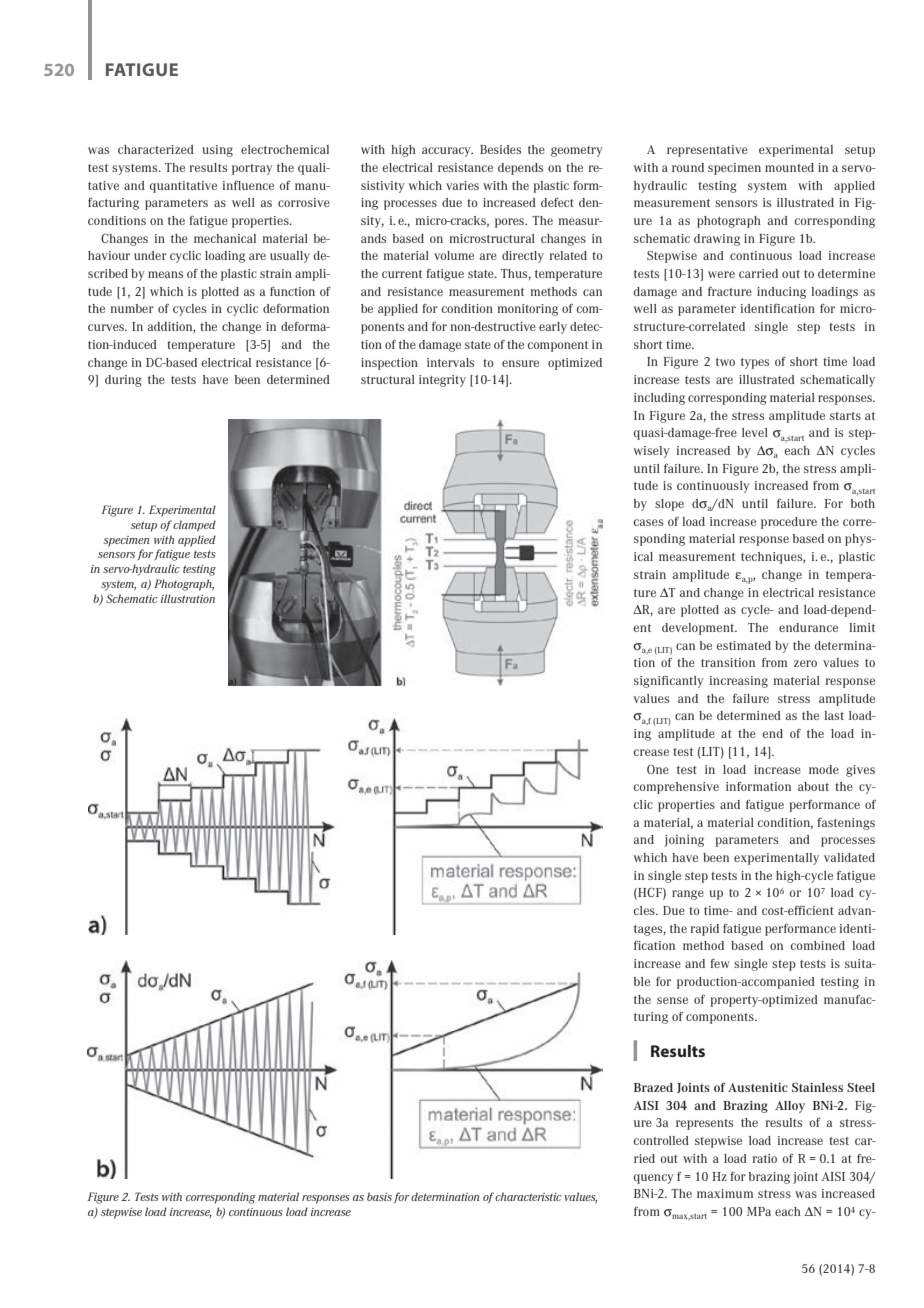 The height and width of the image is (1308, 924). Describe the element at coordinates (248, 185) in the image. I see `influence` at that location.
